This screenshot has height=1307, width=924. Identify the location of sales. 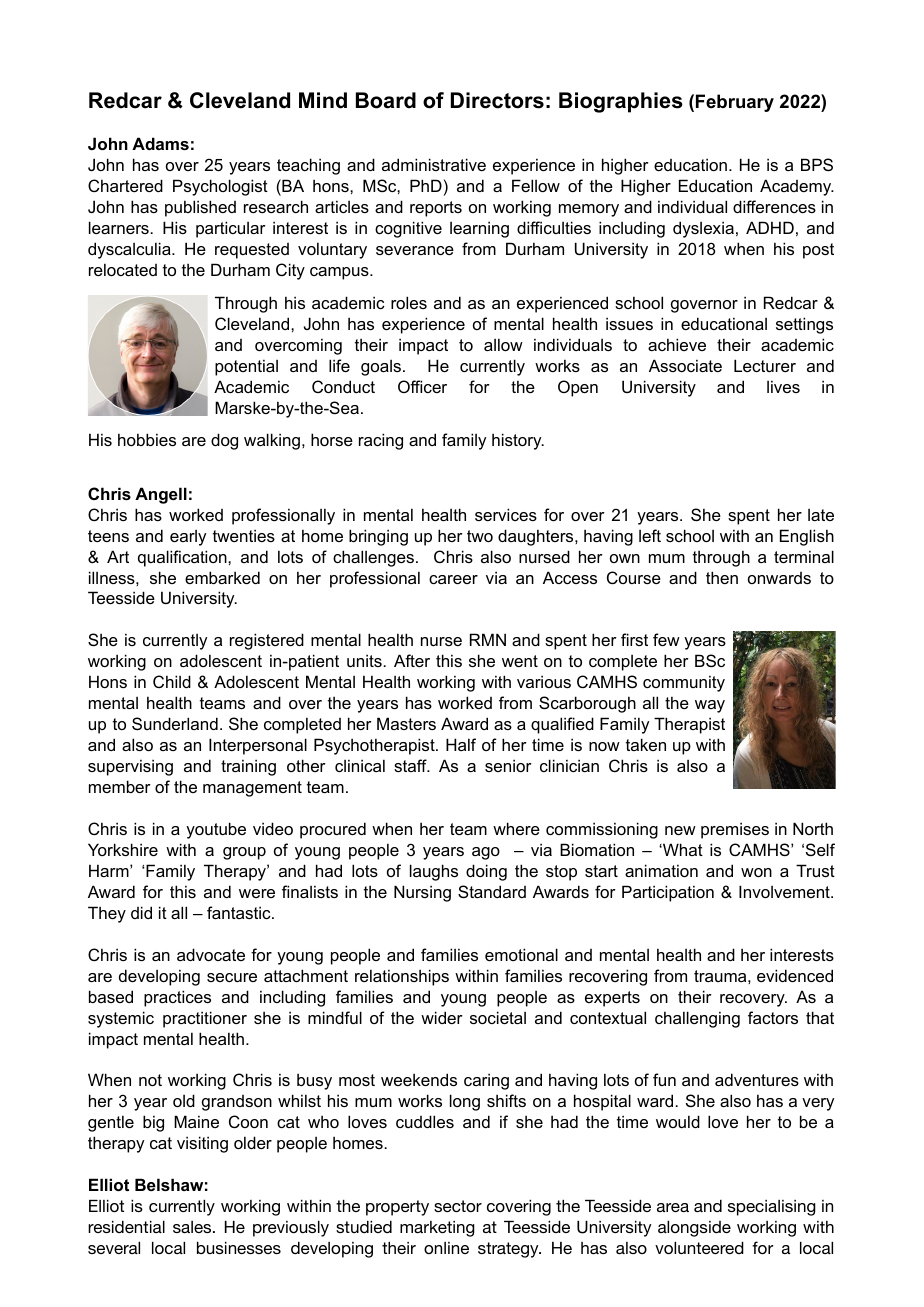
(193, 1227).
